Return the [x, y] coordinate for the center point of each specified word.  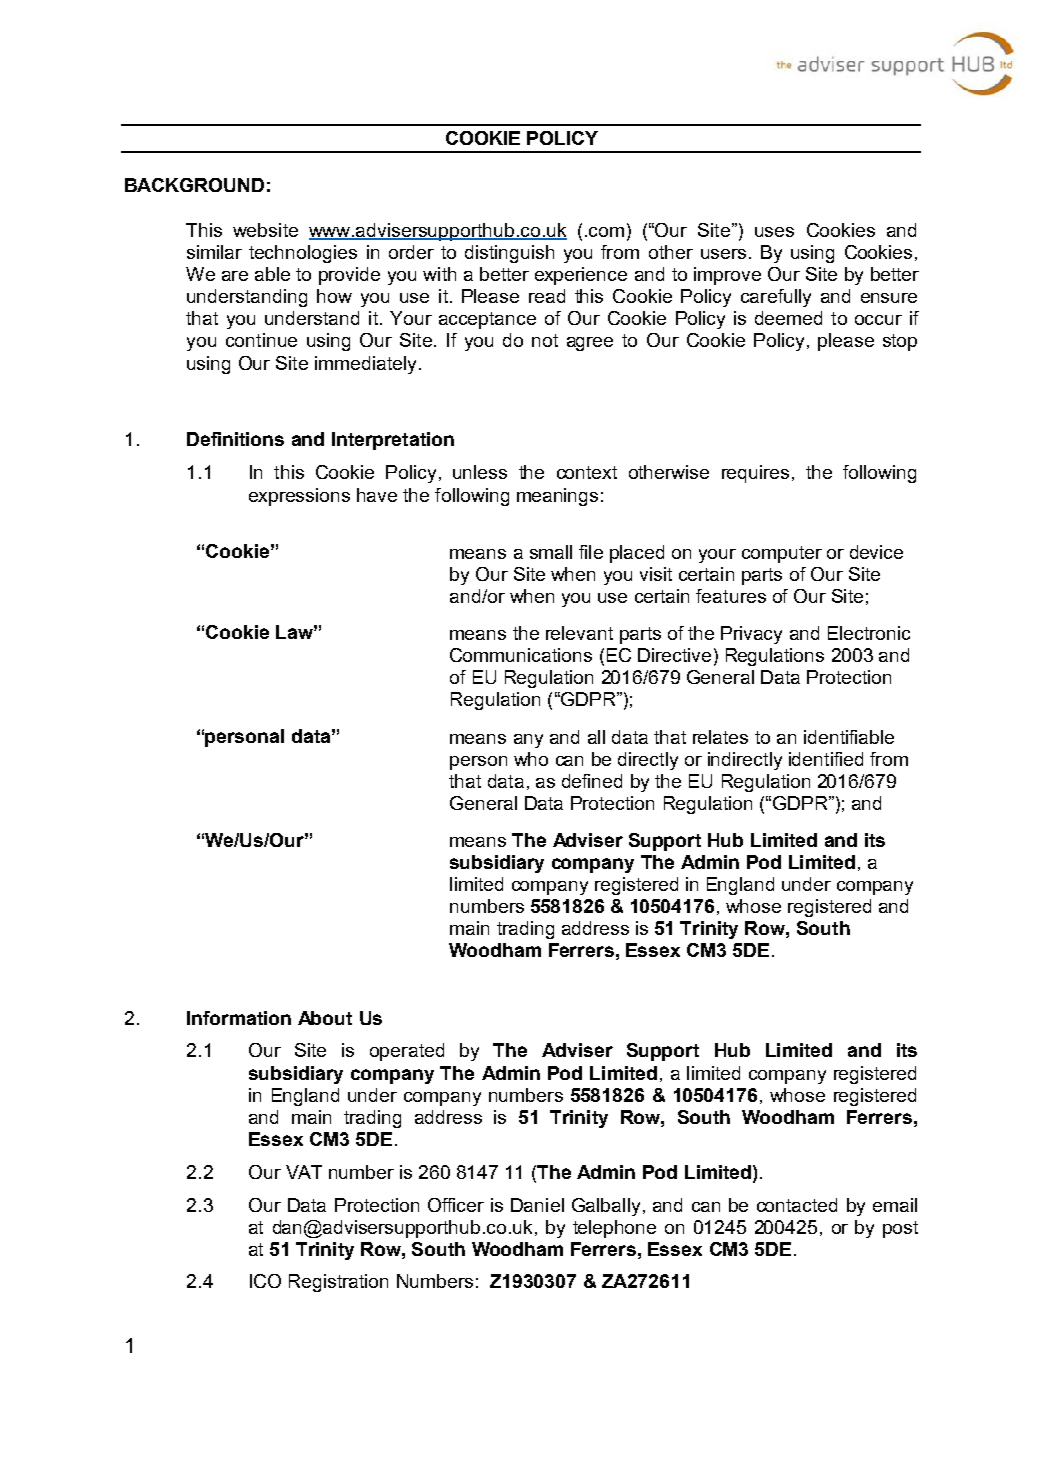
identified [826, 759]
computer [782, 554]
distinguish [509, 254]
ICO [265, 1281]
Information [239, 1018]
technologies [303, 254]
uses [774, 232]
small [551, 552]
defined [592, 781]
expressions [299, 497]
